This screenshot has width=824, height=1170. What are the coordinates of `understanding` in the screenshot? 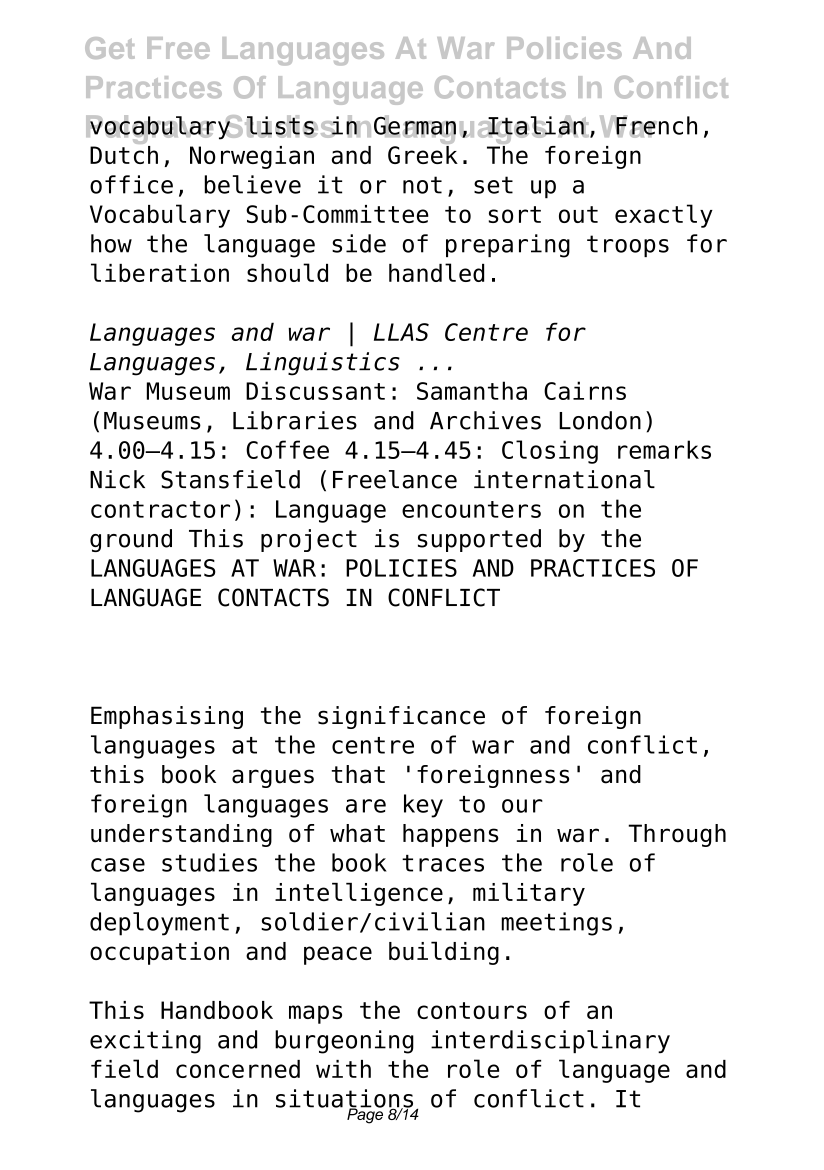 It's located at (181, 835).
